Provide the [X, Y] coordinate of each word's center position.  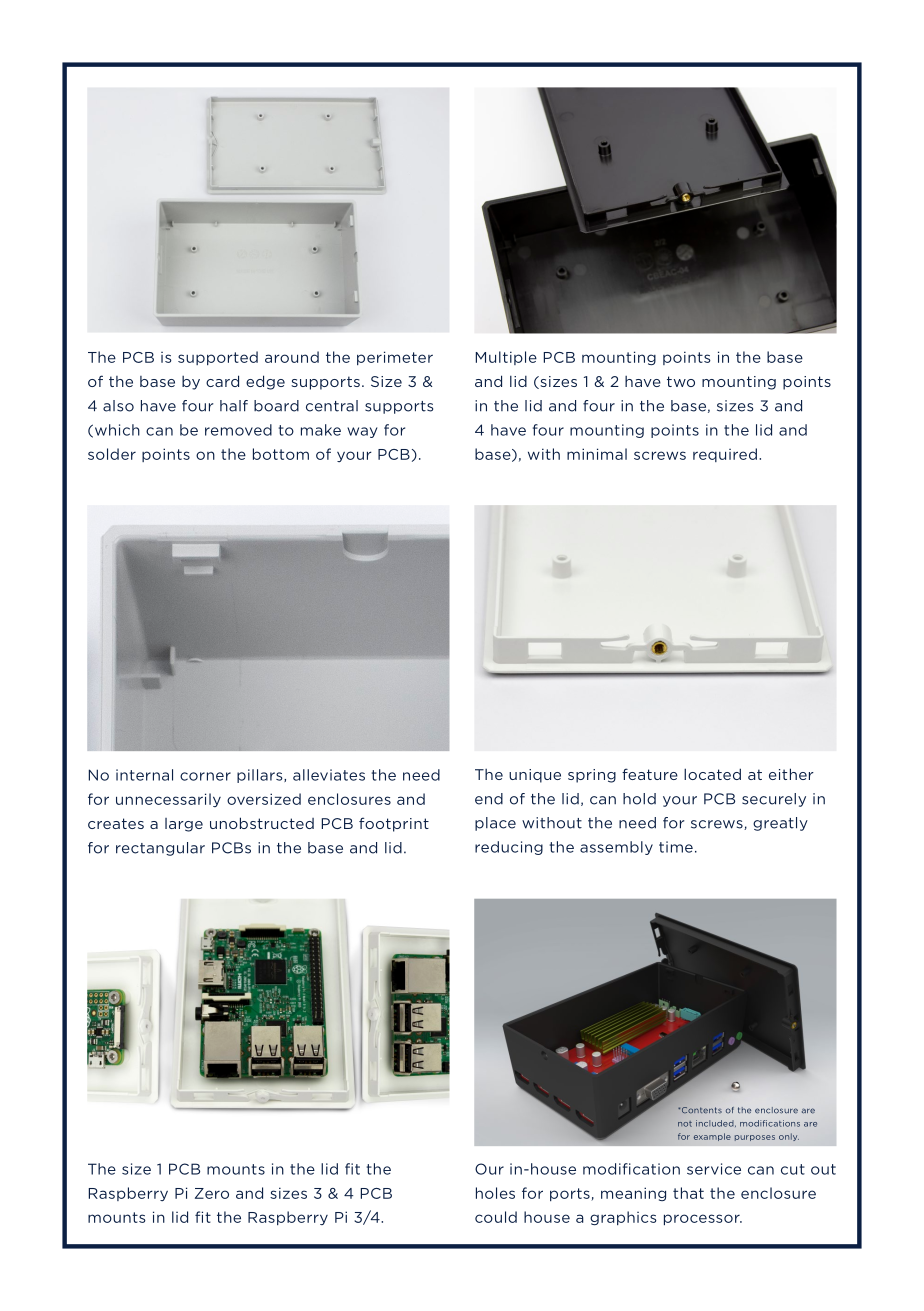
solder [112, 454]
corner [205, 776]
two [681, 381]
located [712, 774]
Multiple [506, 358]
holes [495, 1193]
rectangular [160, 849]
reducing [509, 848]
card [222, 381]
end [489, 799]
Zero [212, 1193]
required [725, 455]
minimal [597, 454]
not [685, 1124]
